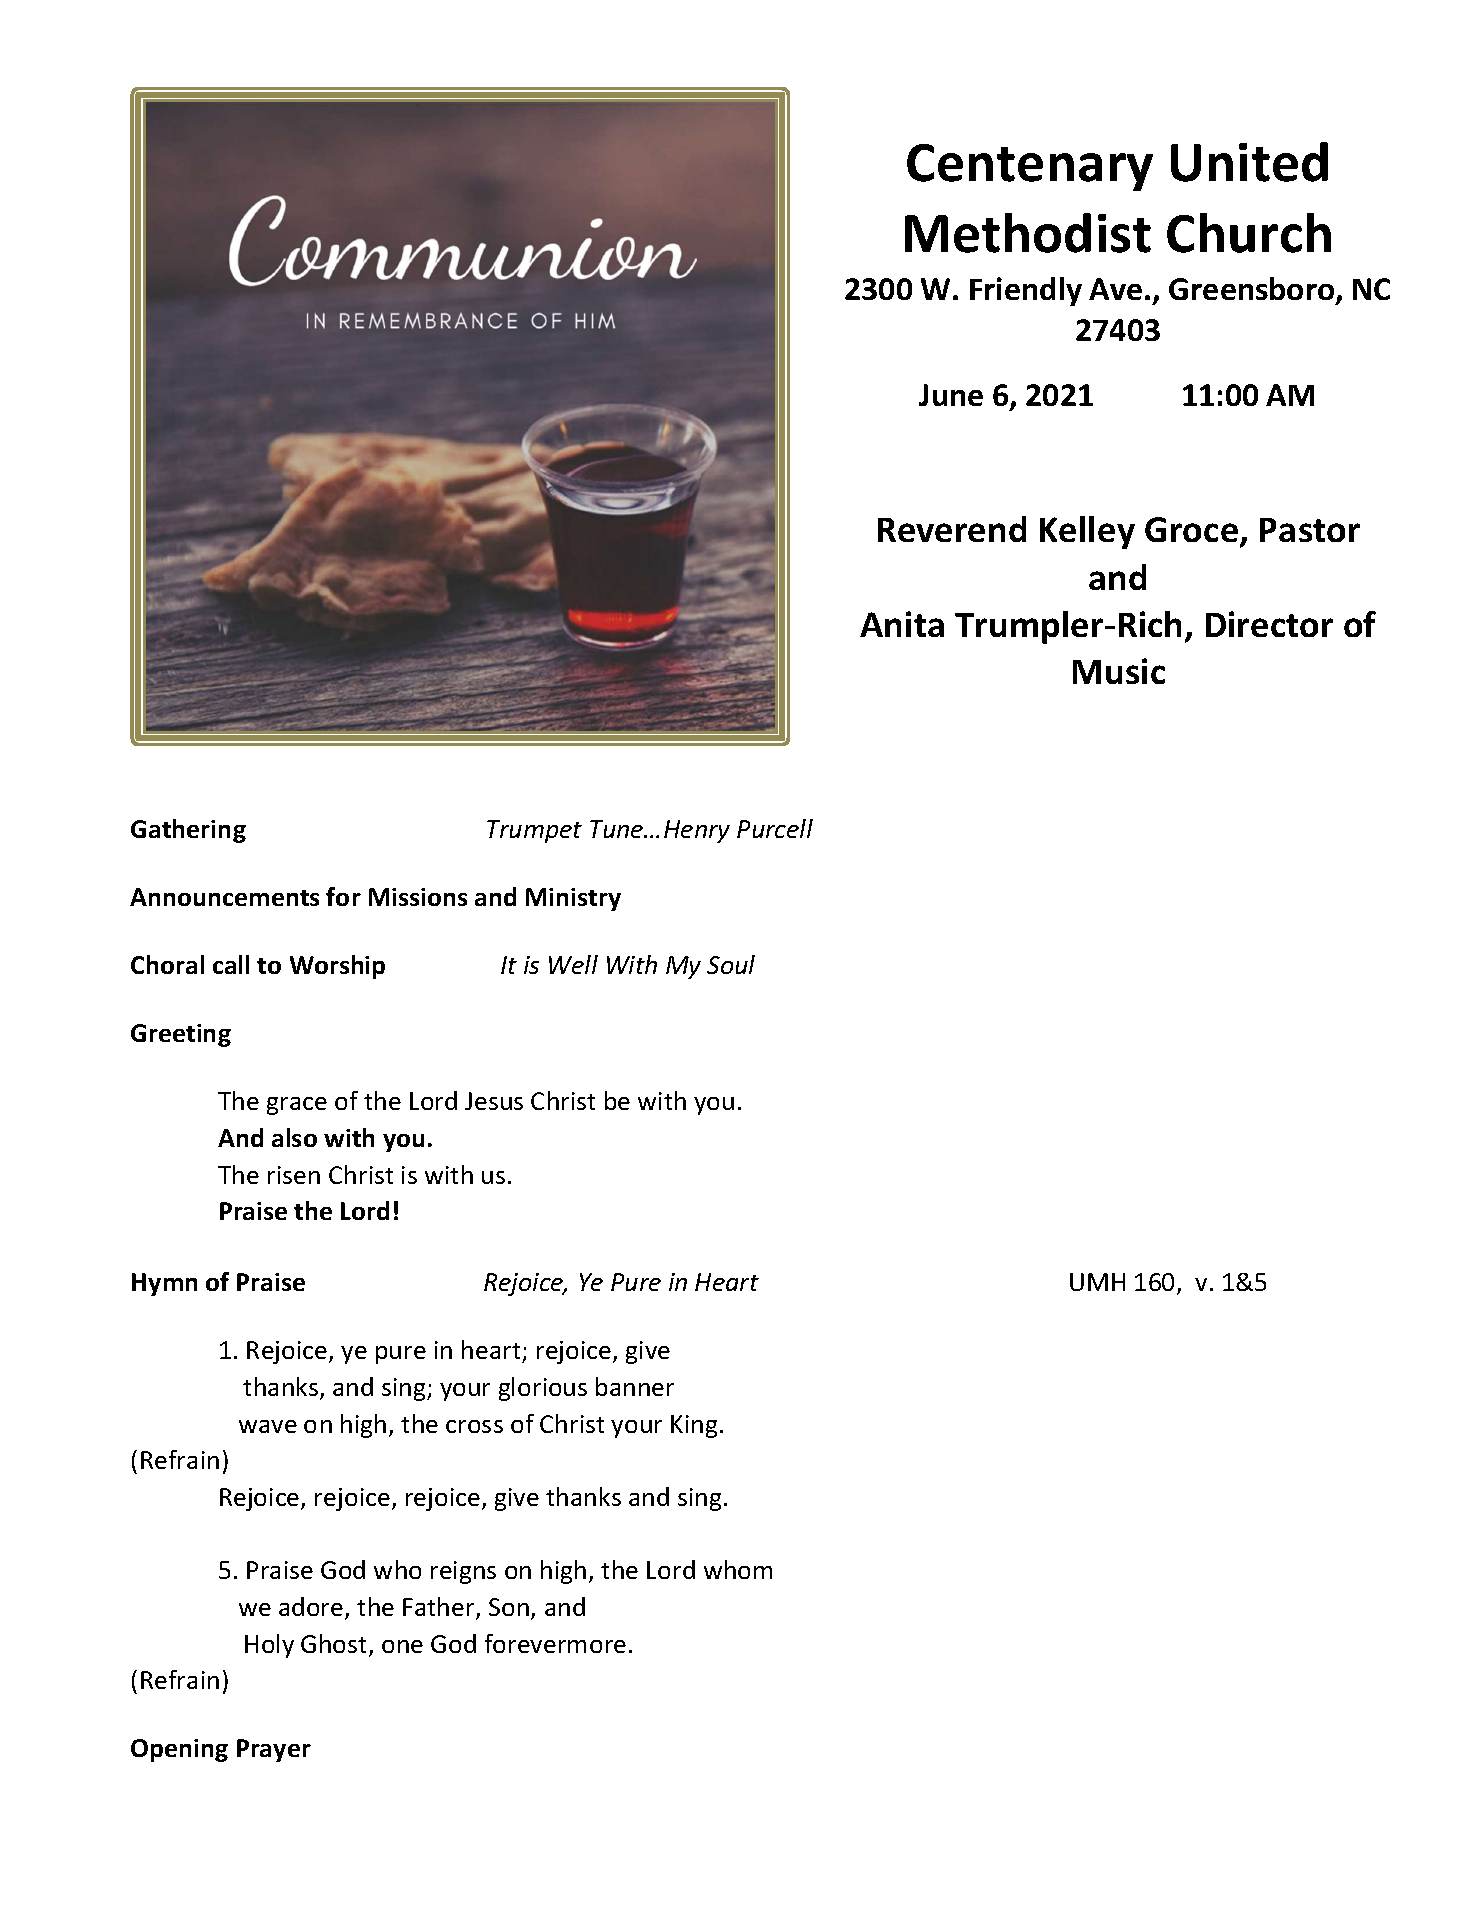 This screenshot has height=1920, width=1484. What do you see at coordinates (731, 964) in the screenshot?
I see `Soul` at bounding box center [731, 964].
